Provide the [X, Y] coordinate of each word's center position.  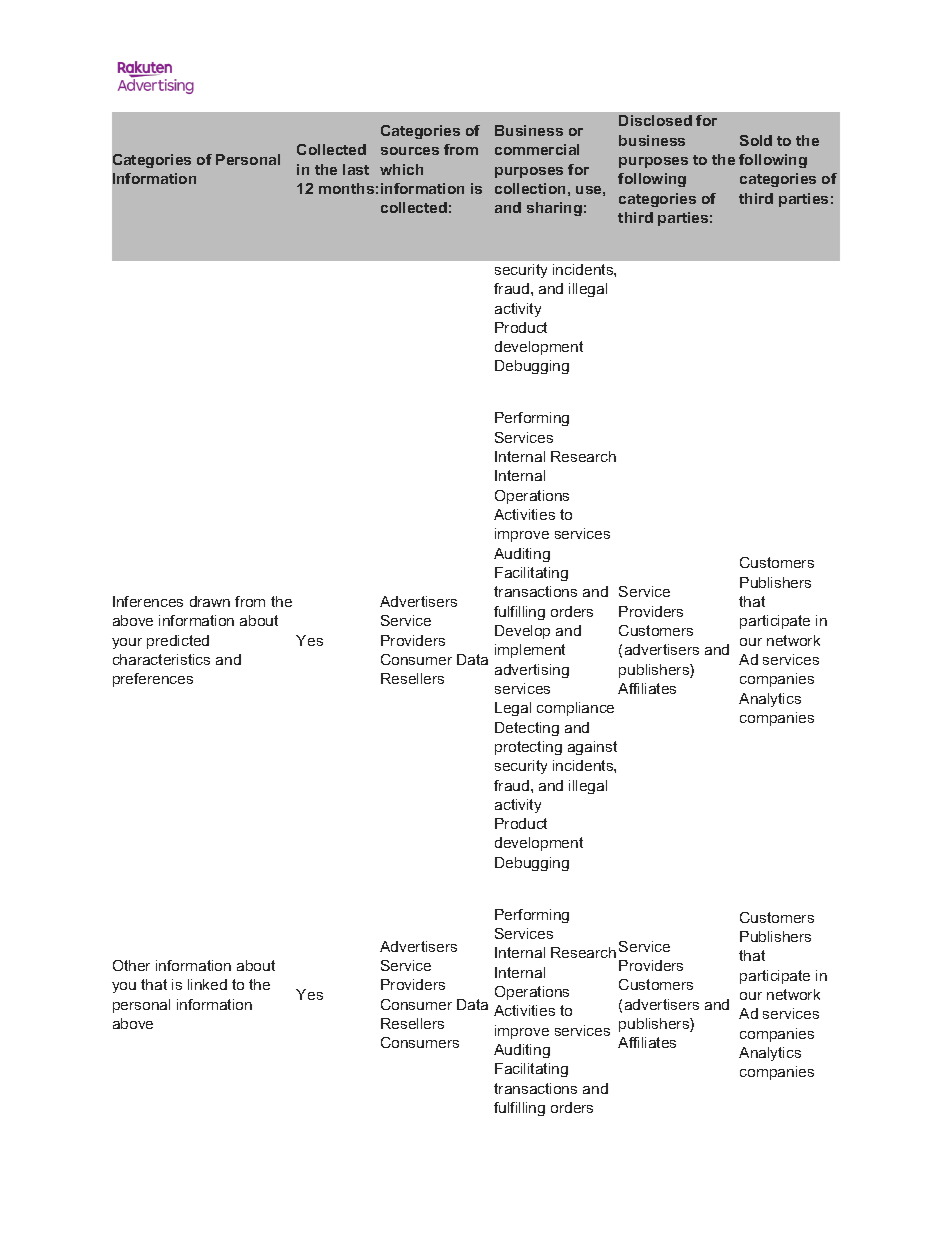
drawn [210, 601]
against [592, 748]
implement [530, 651]
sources [410, 151]
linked [207, 984]
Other [131, 965]
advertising [532, 671]
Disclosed [655, 120]
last [356, 169]
